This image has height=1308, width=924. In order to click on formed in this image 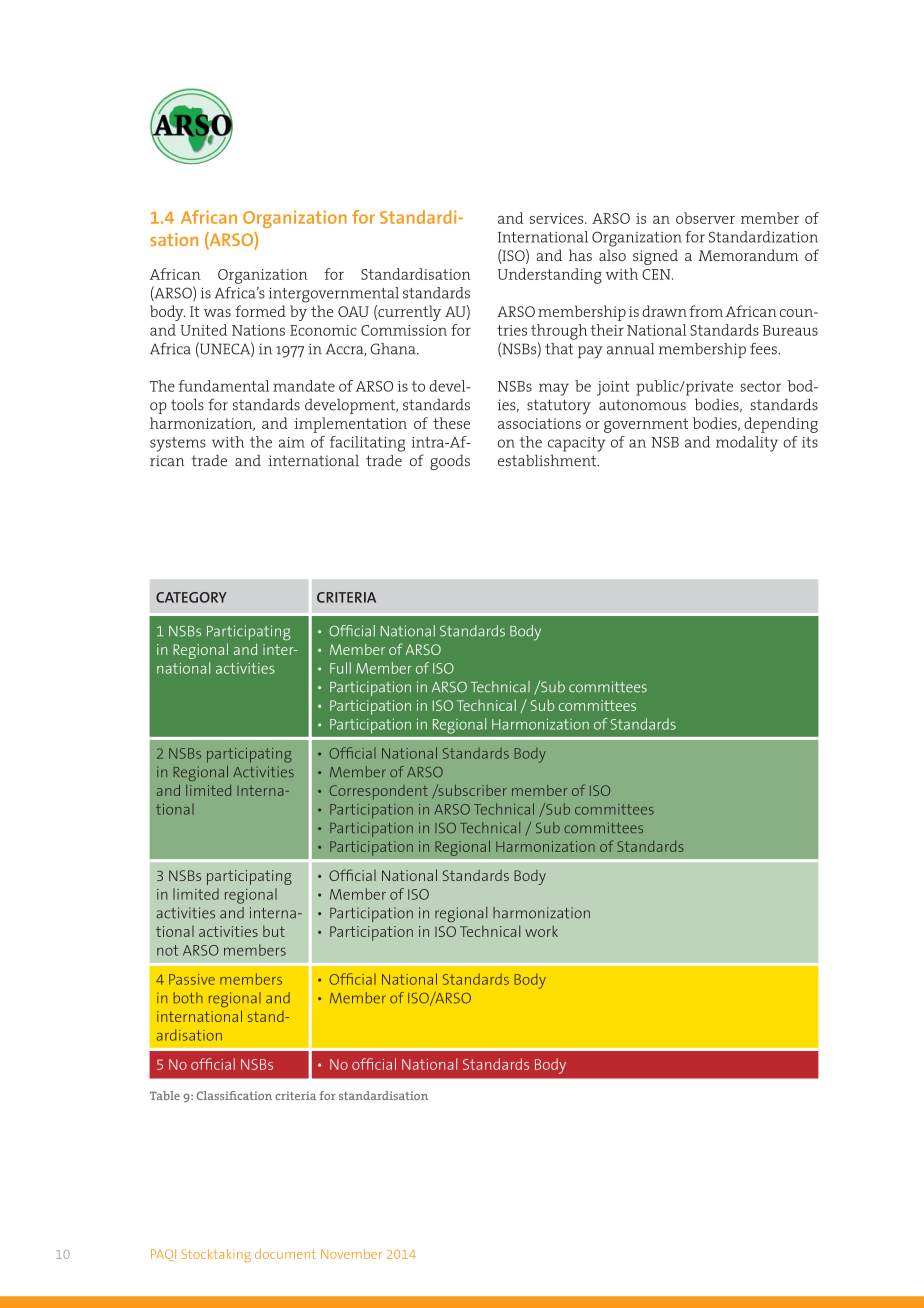, I will do `click(260, 311)`.
